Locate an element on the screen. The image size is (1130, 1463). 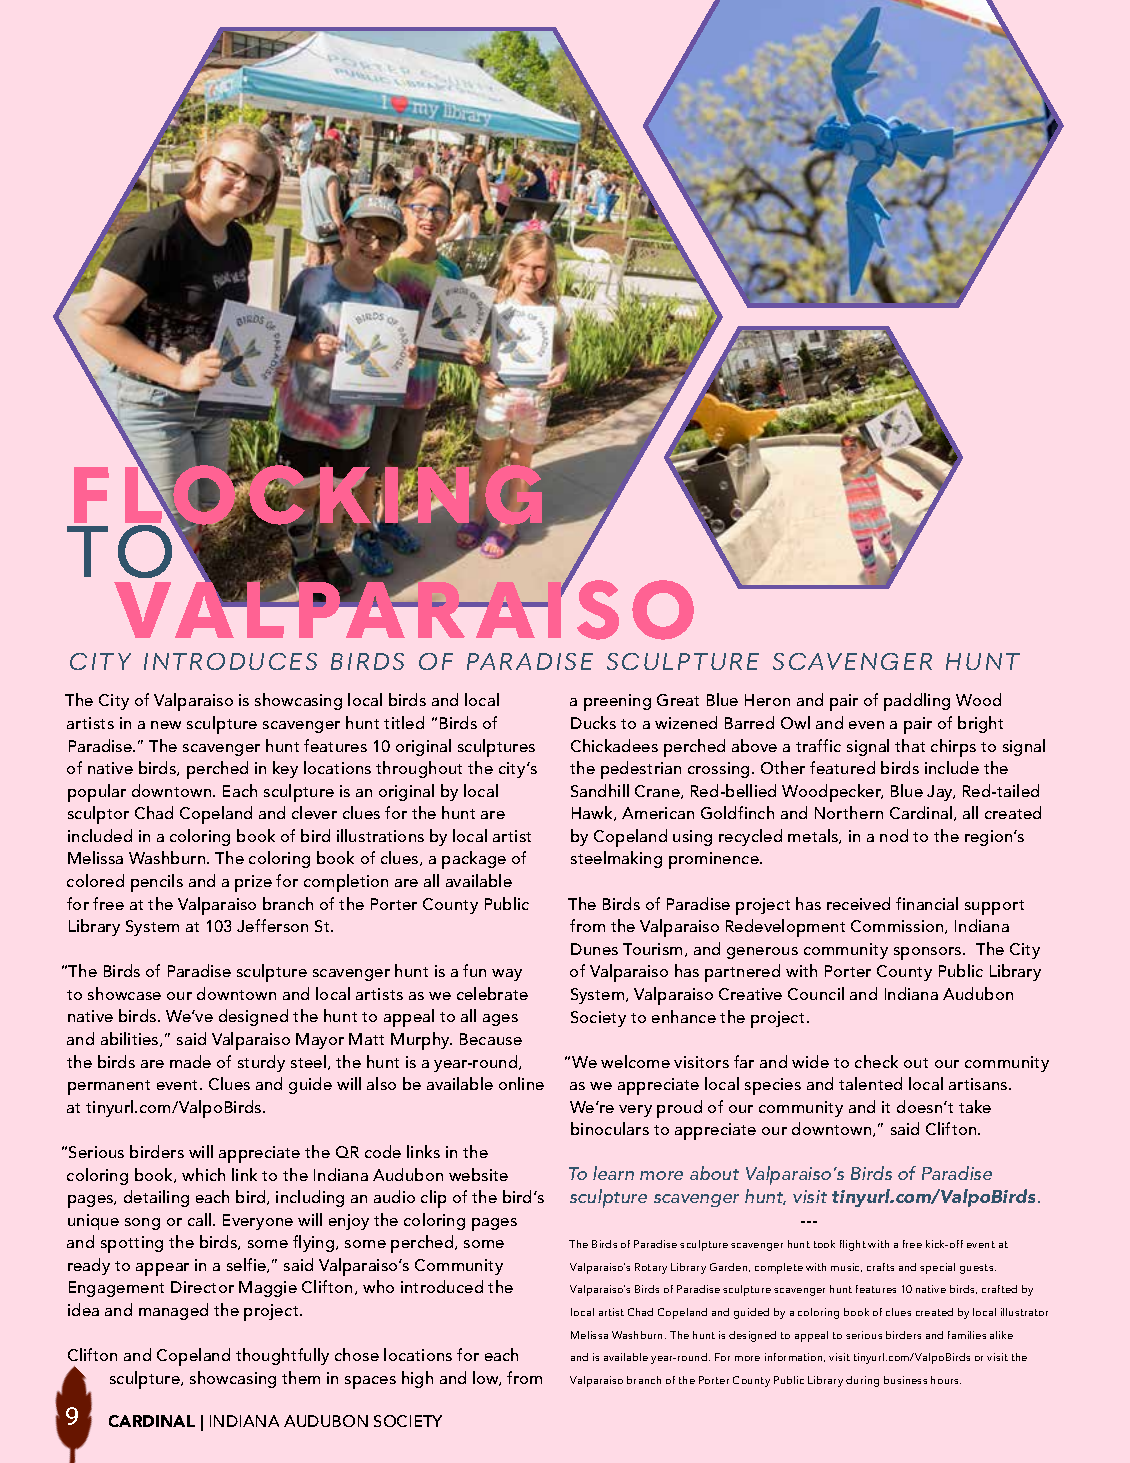
high is located at coordinates (417, 1379).
